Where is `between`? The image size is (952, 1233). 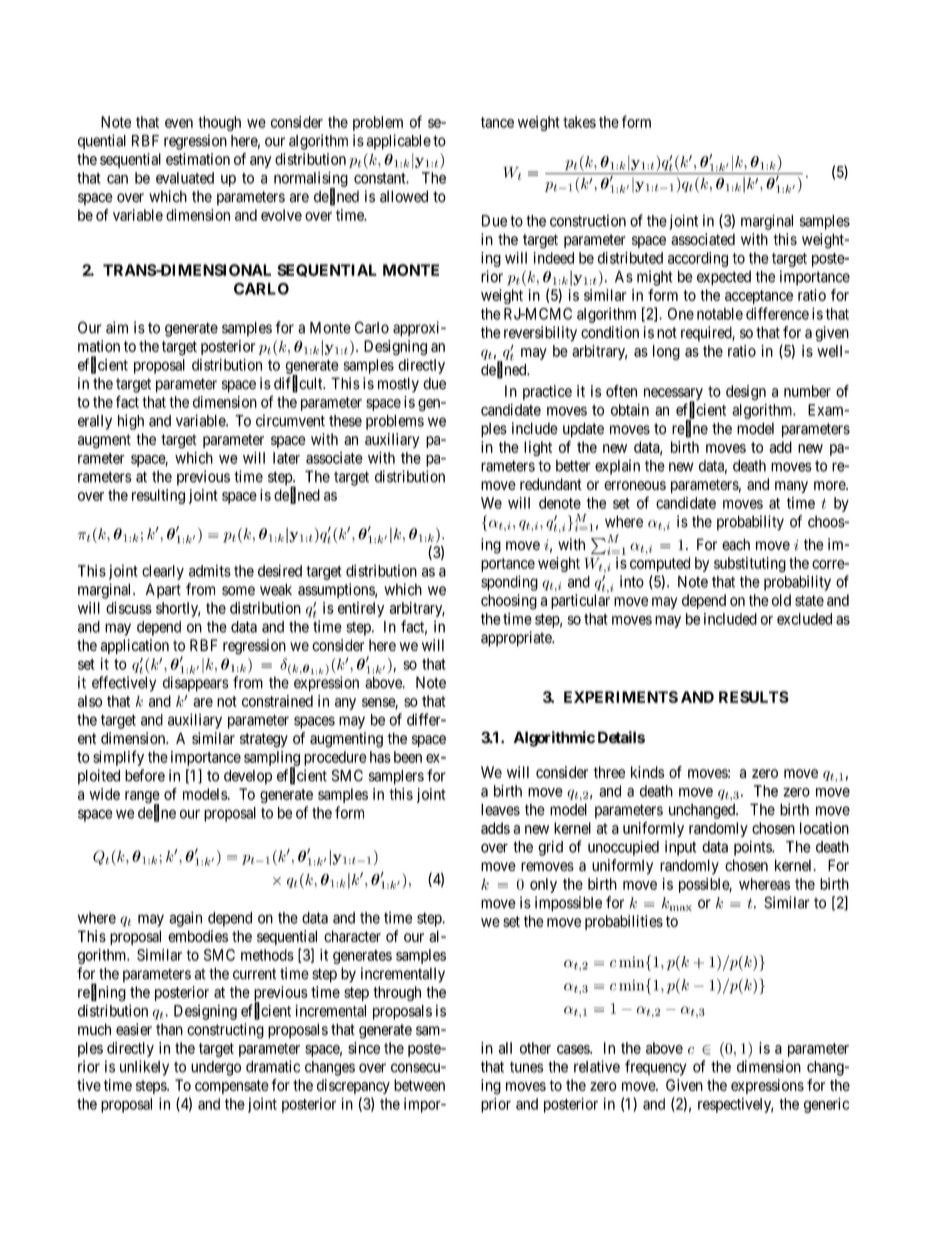 between is located at coordinates (419, 1085).
